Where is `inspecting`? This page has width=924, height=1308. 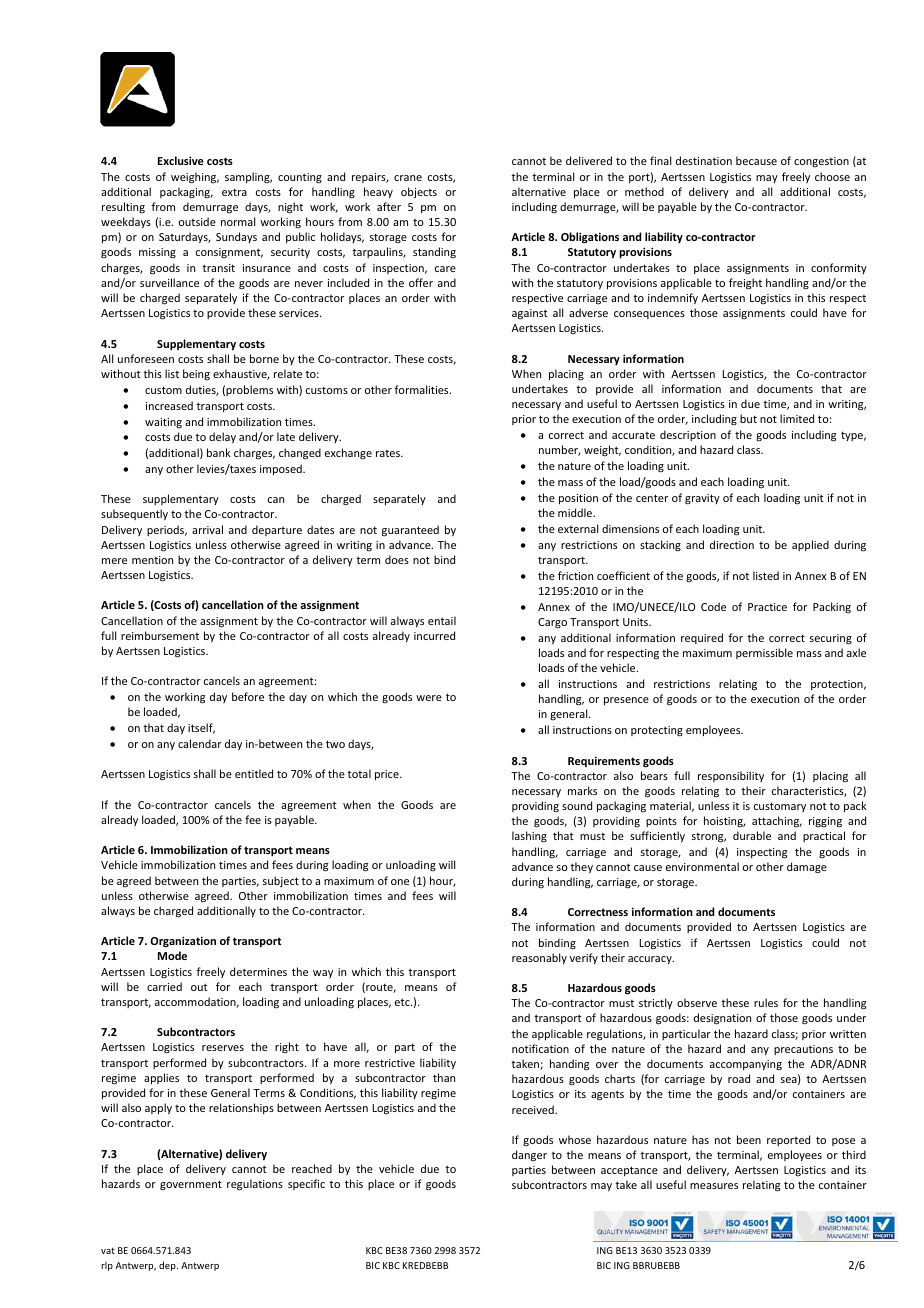
inspecting is located at coordinates (762, 853).
